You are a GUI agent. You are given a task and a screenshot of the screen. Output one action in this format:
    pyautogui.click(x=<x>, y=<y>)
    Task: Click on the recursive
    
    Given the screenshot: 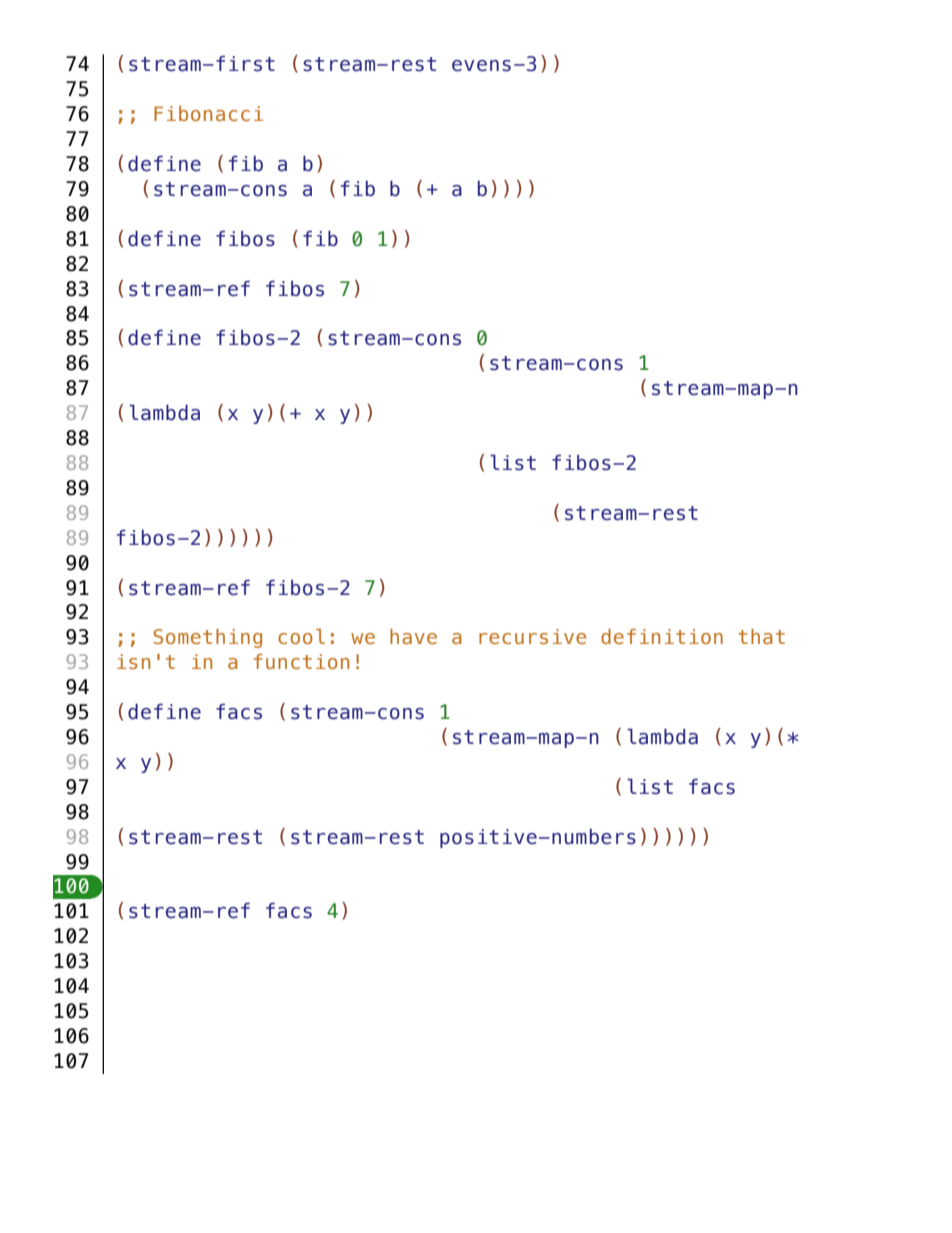 What is the action you would take?
    pyautogui.click(x=532, y=636)
